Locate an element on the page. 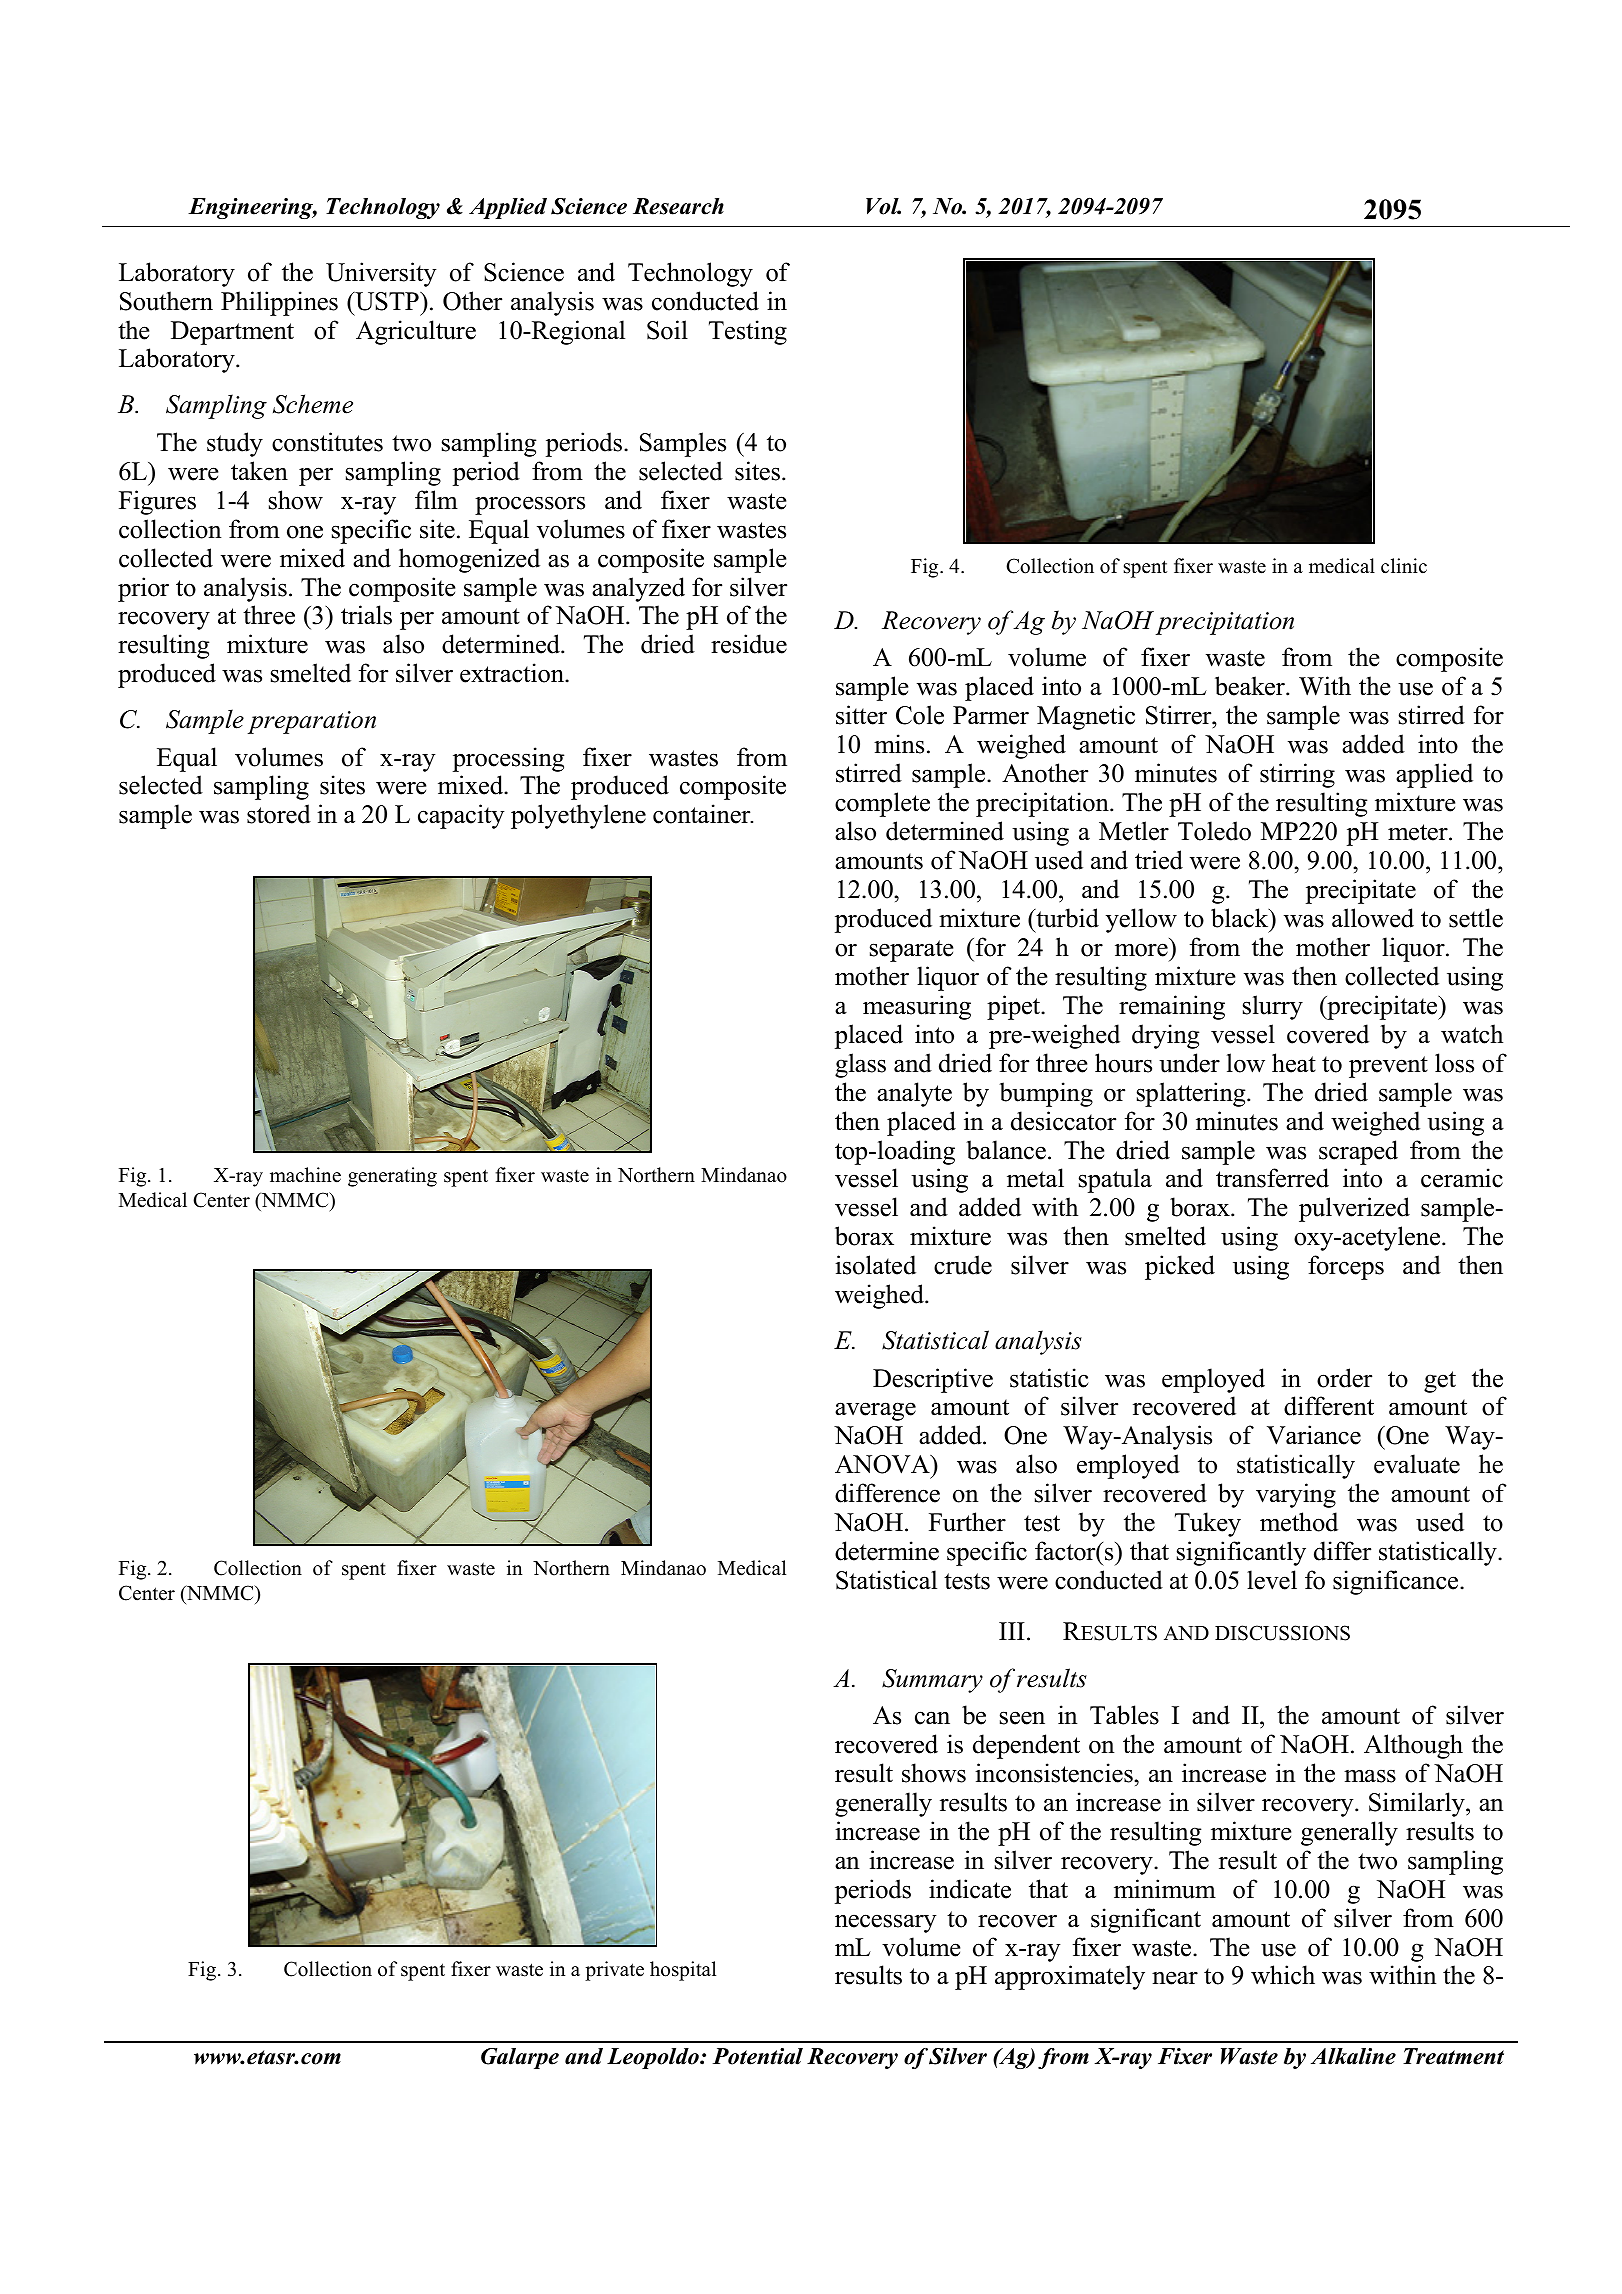 Image resolution: width=1622 pixels, height=2294 pixels. beaker is located at coordinates (1251, 686).
